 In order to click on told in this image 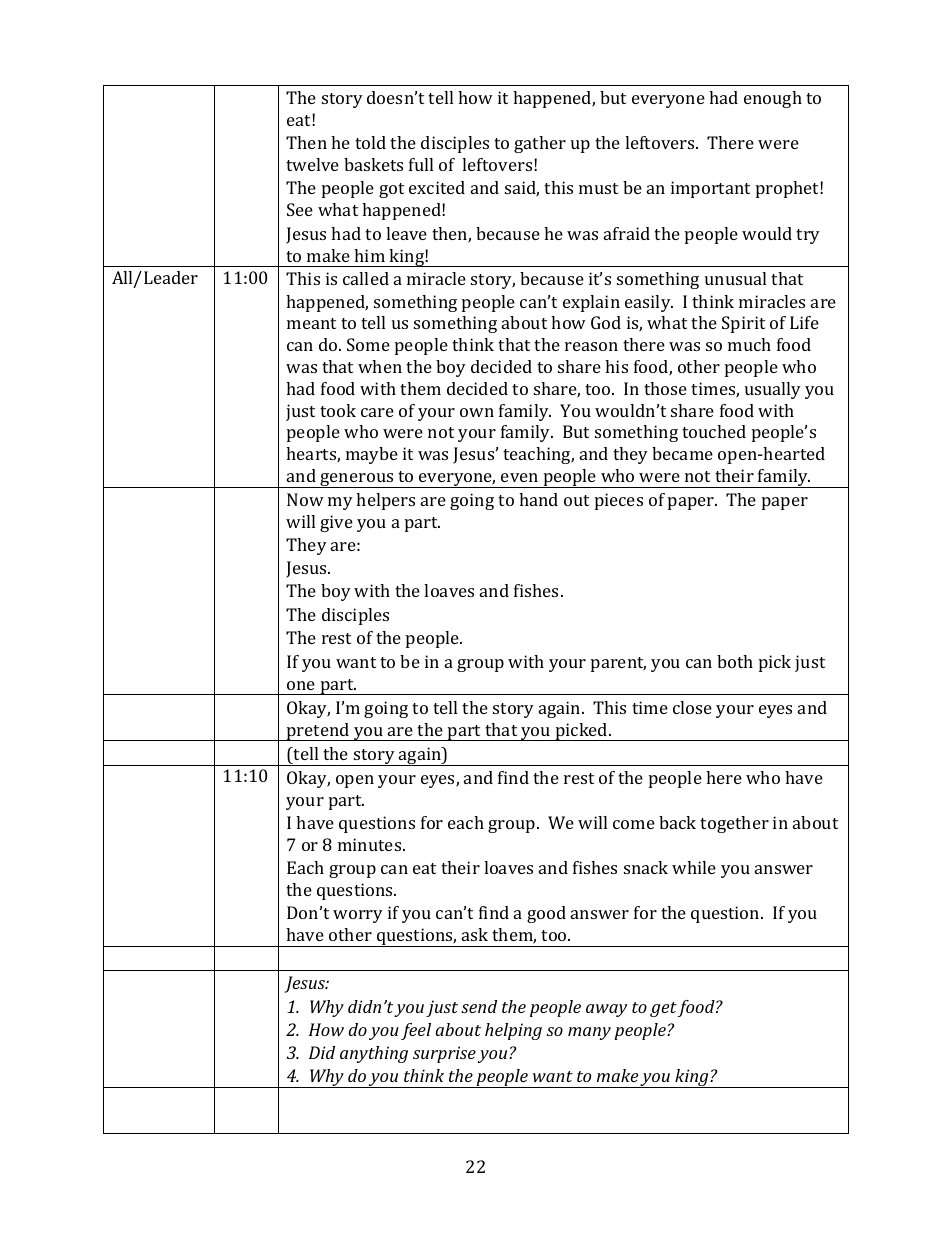, I will do `click(370, 142)`.
